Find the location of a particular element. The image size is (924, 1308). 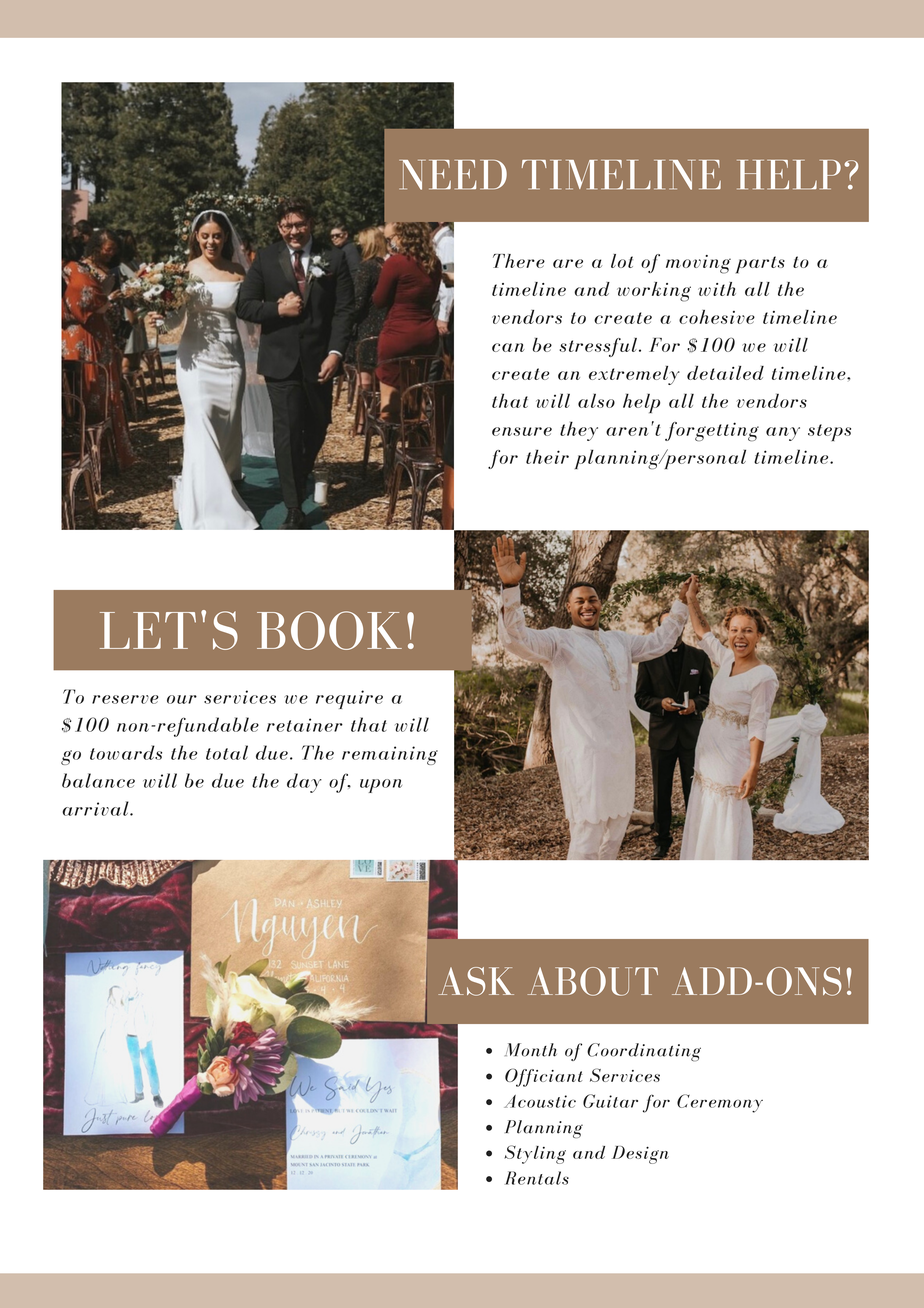

require is located at coordinates (349, 699).
